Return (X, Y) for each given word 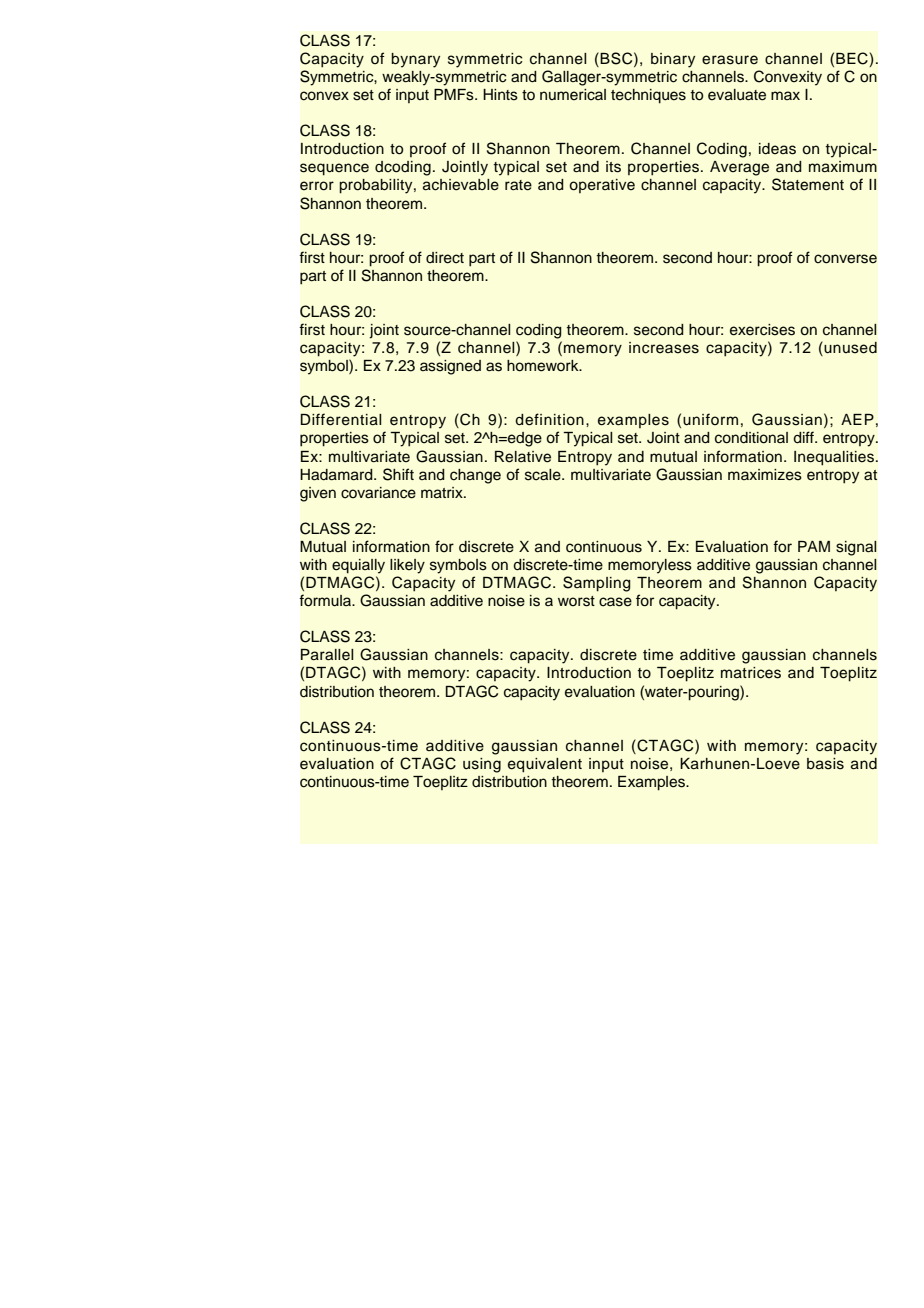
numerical (573, 95)
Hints (500, 95)
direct (445, 258)
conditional (751, 438)
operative (602, 186)
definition (549, 419)
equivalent (545, 765)
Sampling (597, 584)
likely (407, 566)
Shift (398, 474)
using (482, 765)
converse (845, 259)
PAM (814, 546)
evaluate (737, 95)
